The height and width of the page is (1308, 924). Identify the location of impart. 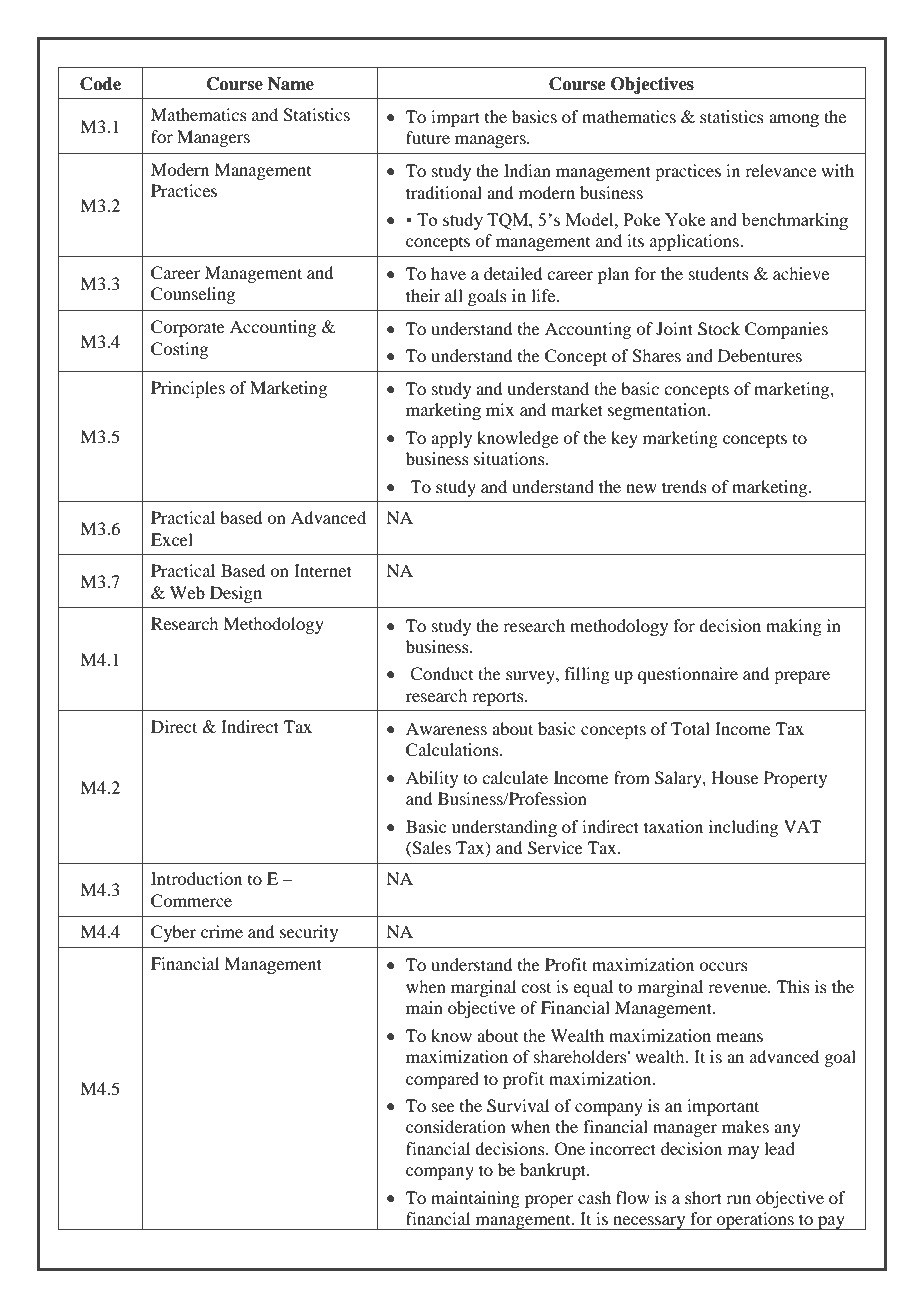
(455, 118).
